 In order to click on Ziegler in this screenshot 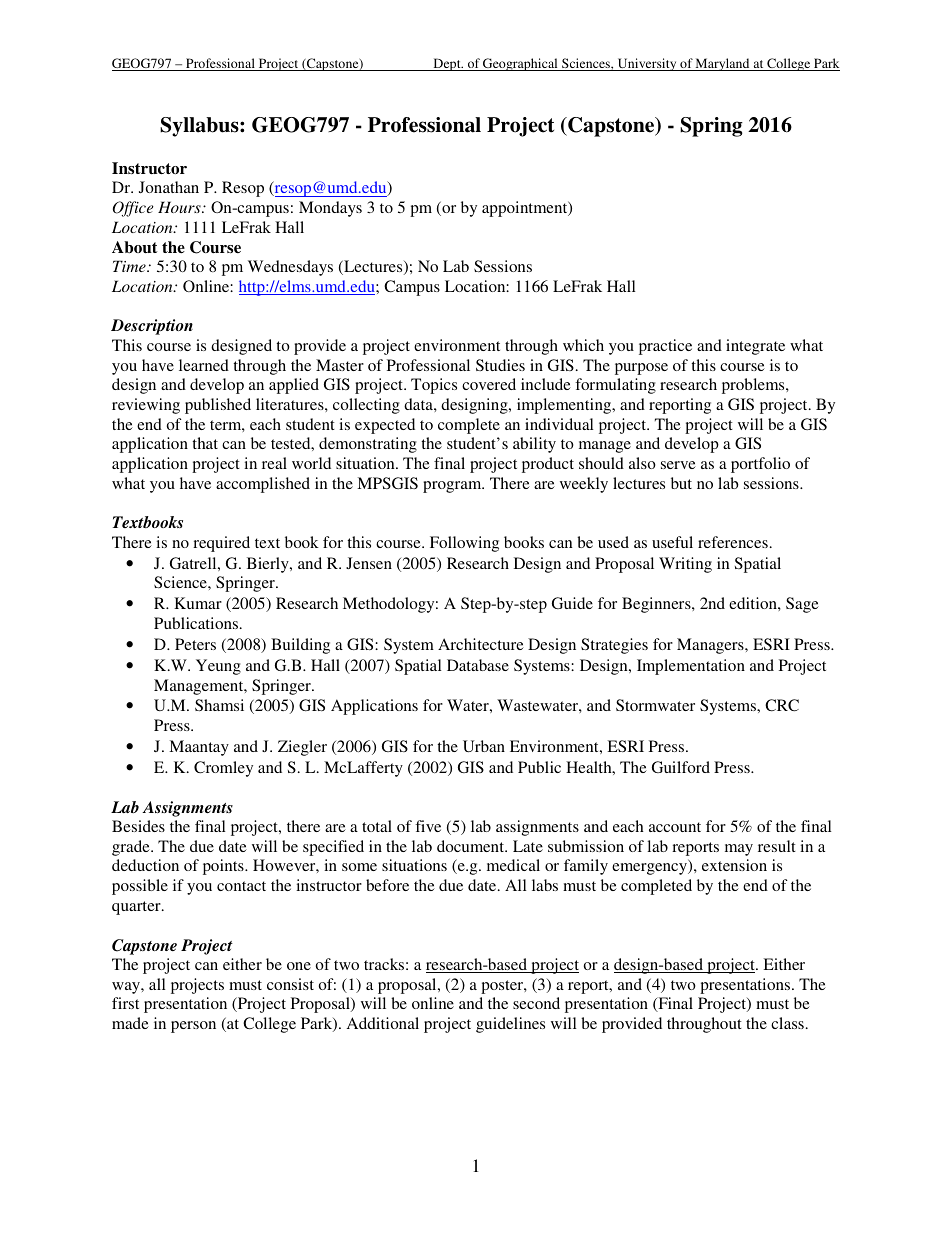, I will do `click(302, 748)`.
